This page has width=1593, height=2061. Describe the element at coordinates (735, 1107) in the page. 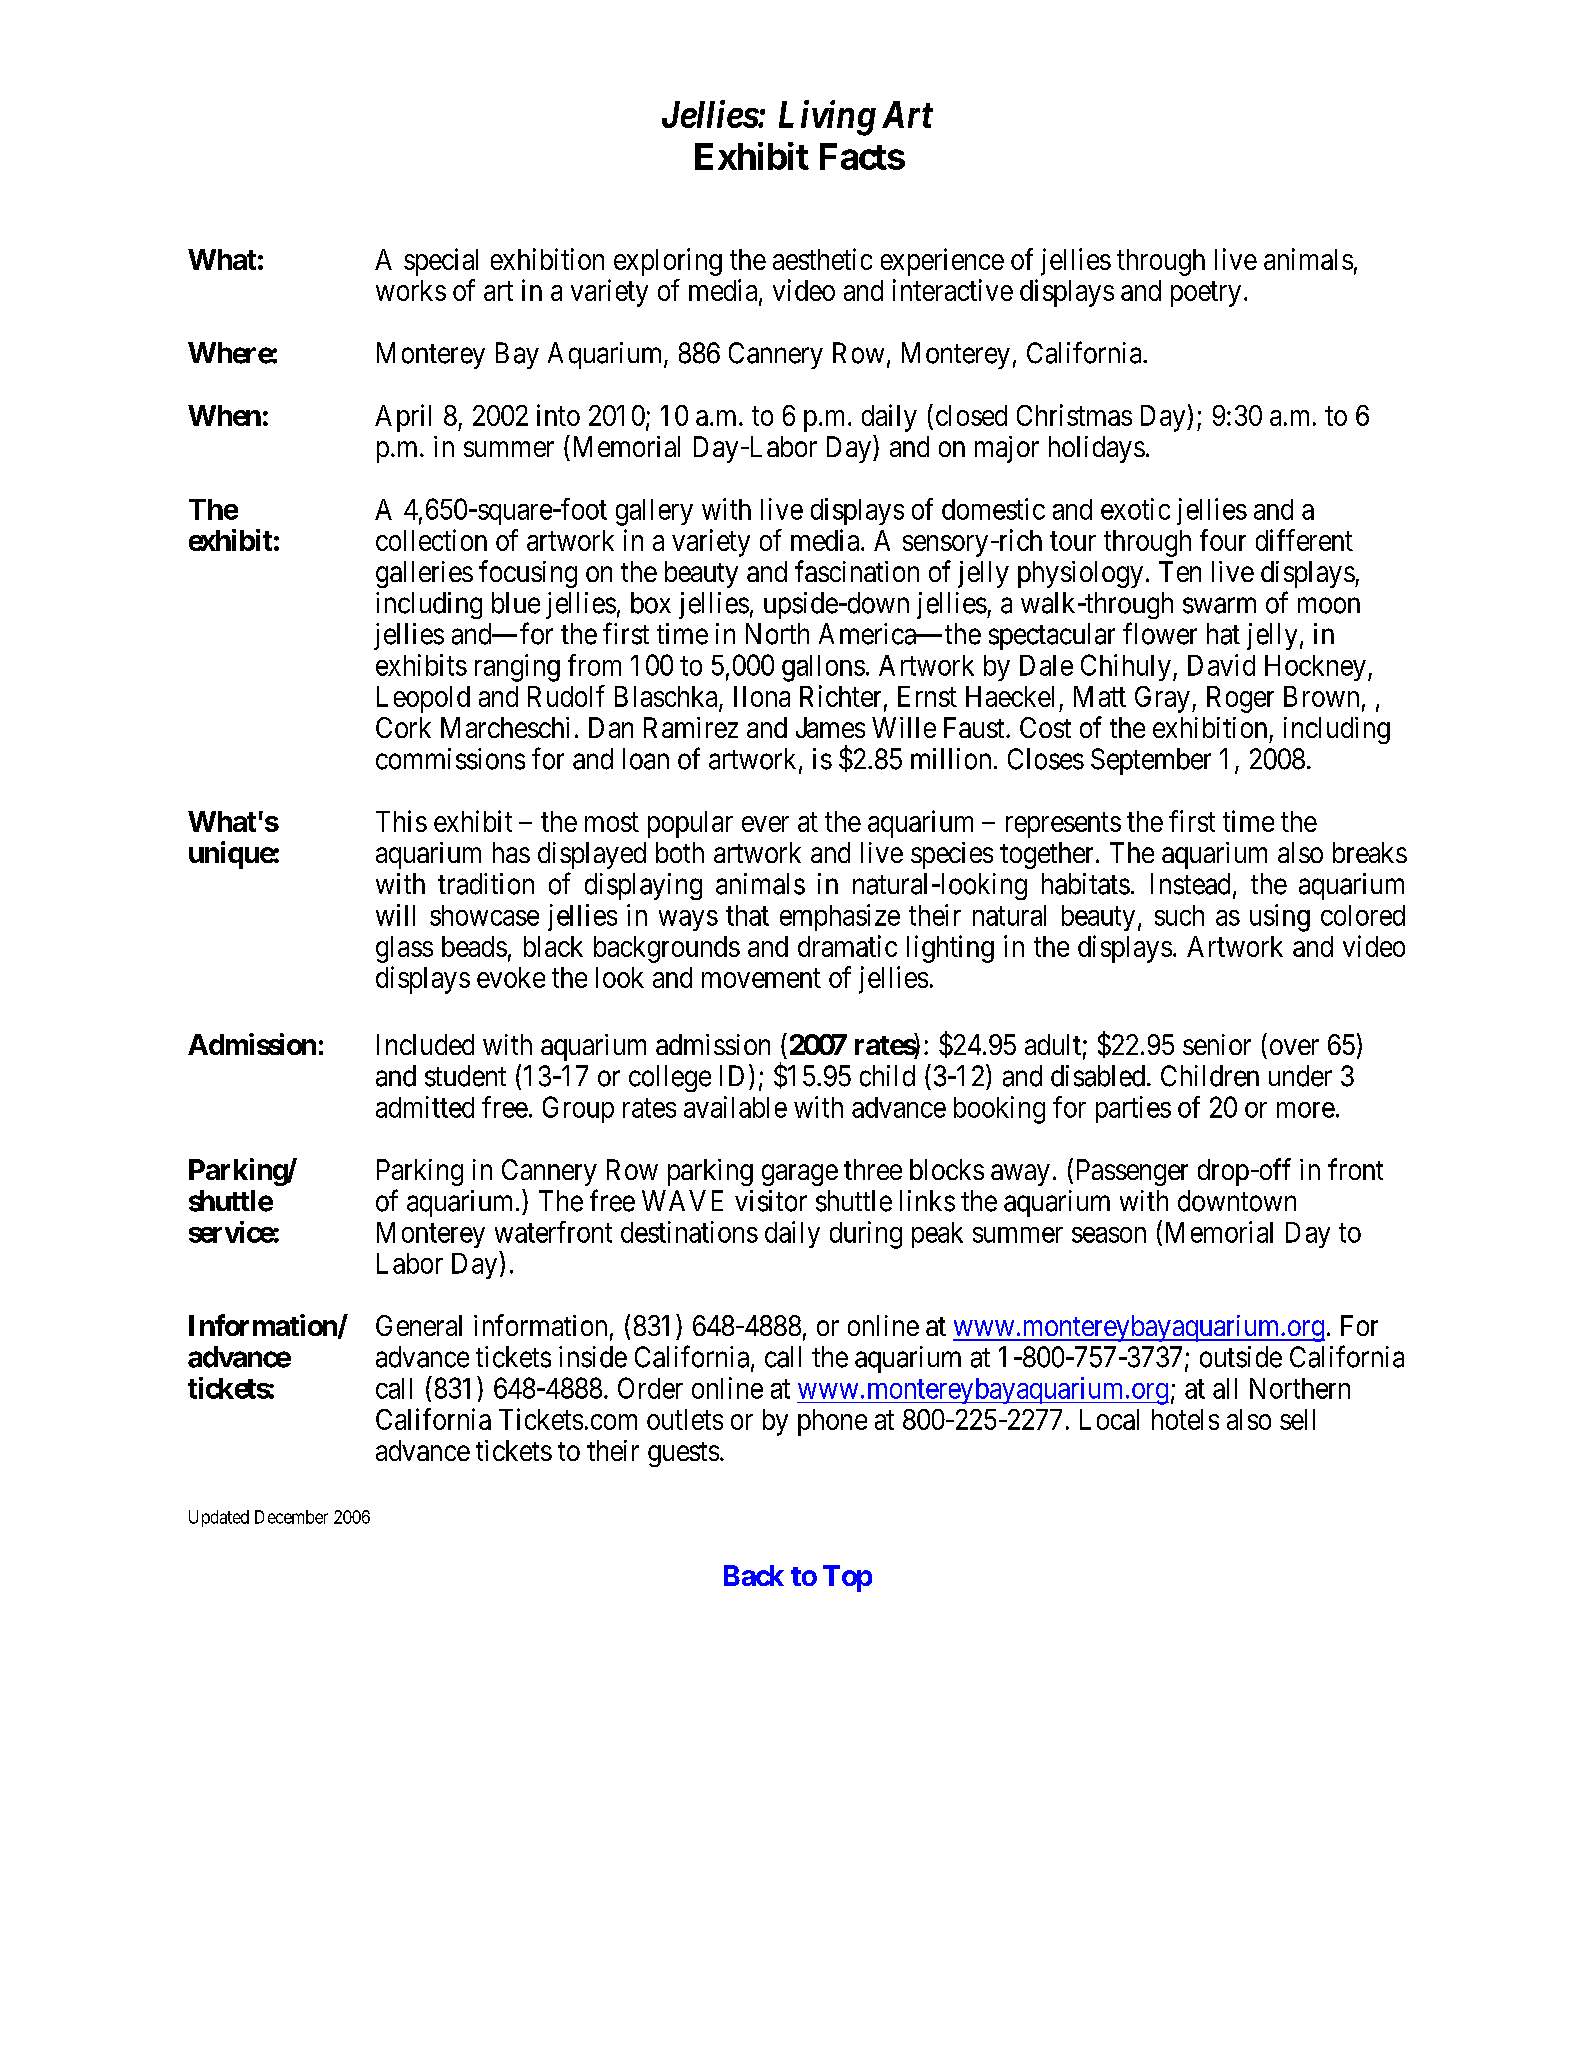

I see `available` at that location.
